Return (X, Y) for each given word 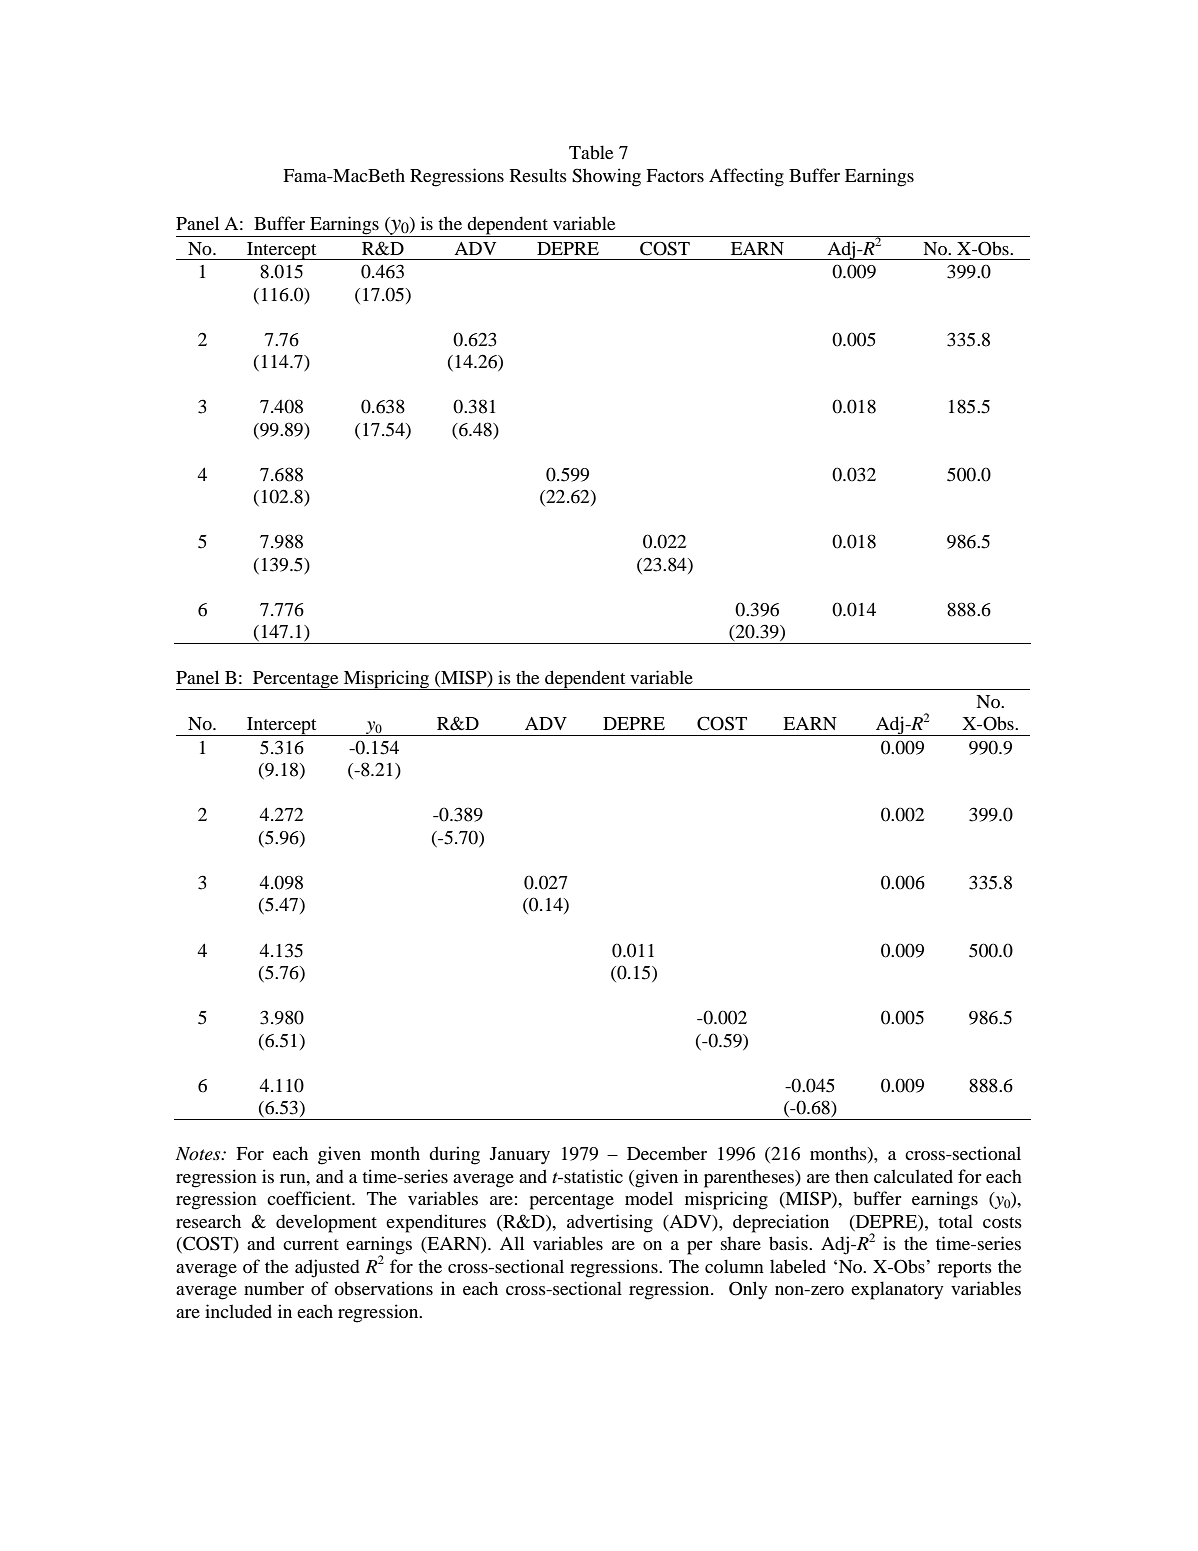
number (274, 1288)
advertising (610, 1223)
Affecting (746, 177)
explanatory (897, 1290)
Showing (606, 177)
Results (538, 175)
